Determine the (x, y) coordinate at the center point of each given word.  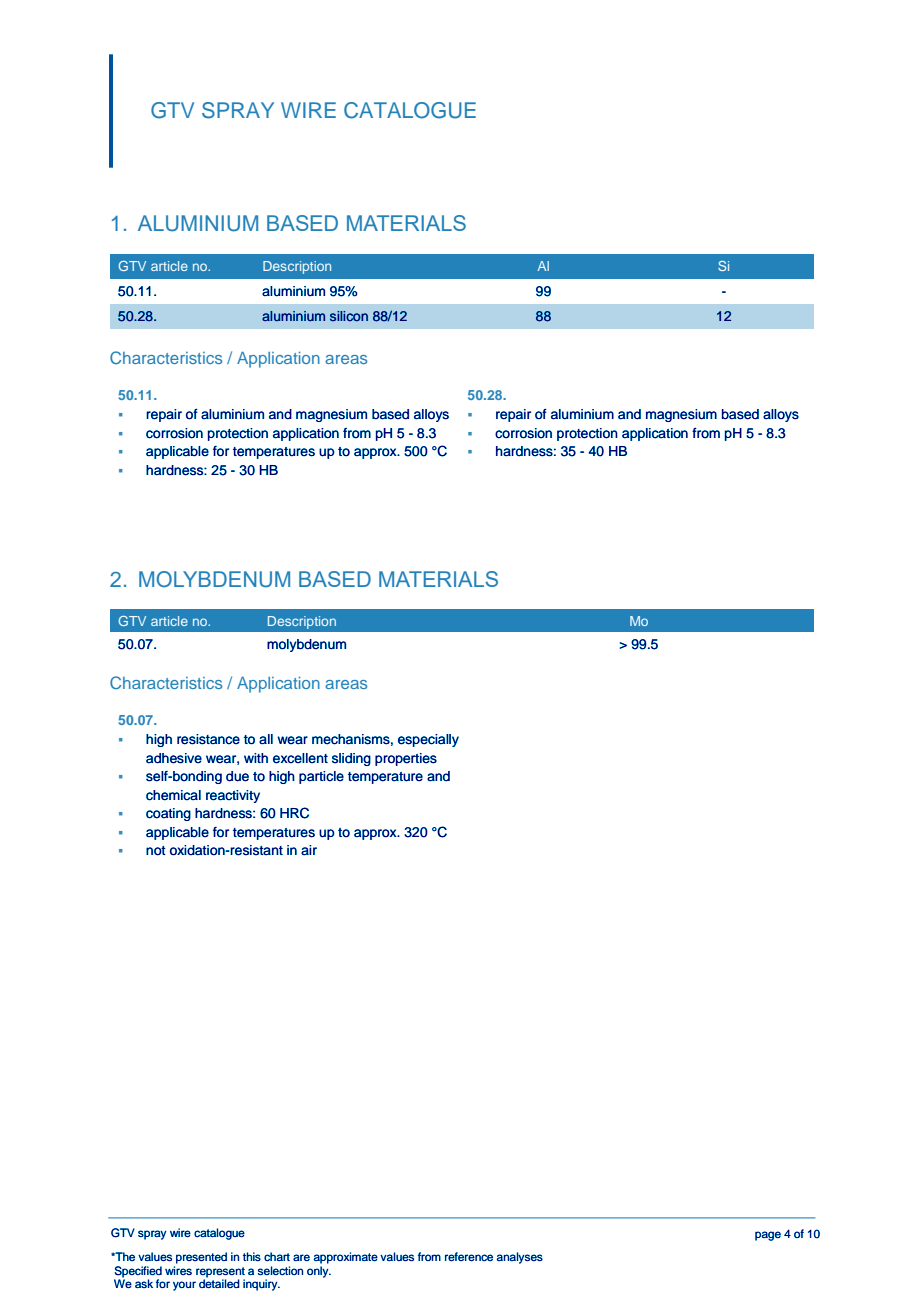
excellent (300, 758)
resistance (208, 739)
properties (406, 759)
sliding (351, 759)
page (768, 1236)
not (156, 851)
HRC (294, 813)
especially (428, 740)
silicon (349, 316)
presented (201, 1258)
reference (469, 1257)
